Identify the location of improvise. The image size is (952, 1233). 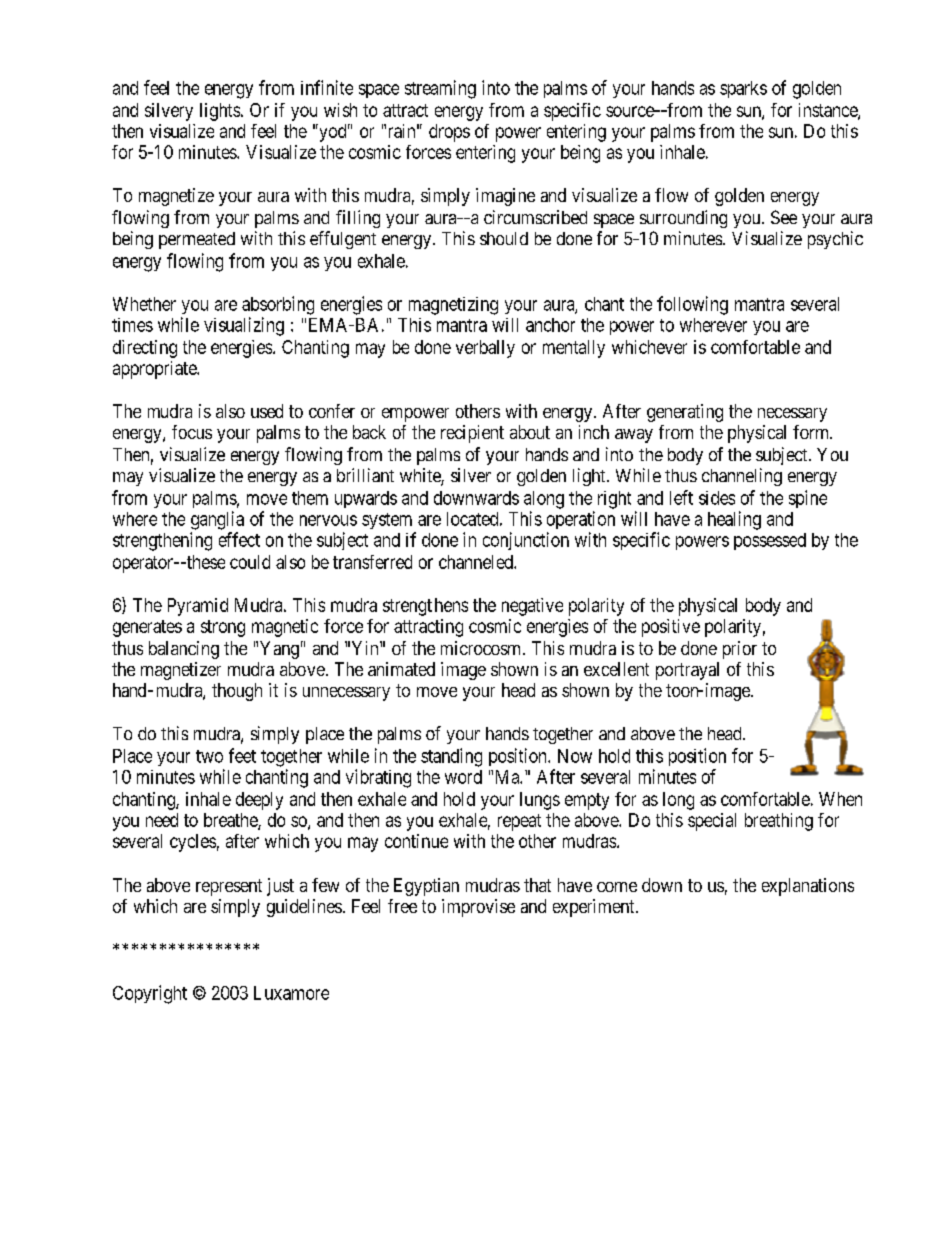
(478, 908).
